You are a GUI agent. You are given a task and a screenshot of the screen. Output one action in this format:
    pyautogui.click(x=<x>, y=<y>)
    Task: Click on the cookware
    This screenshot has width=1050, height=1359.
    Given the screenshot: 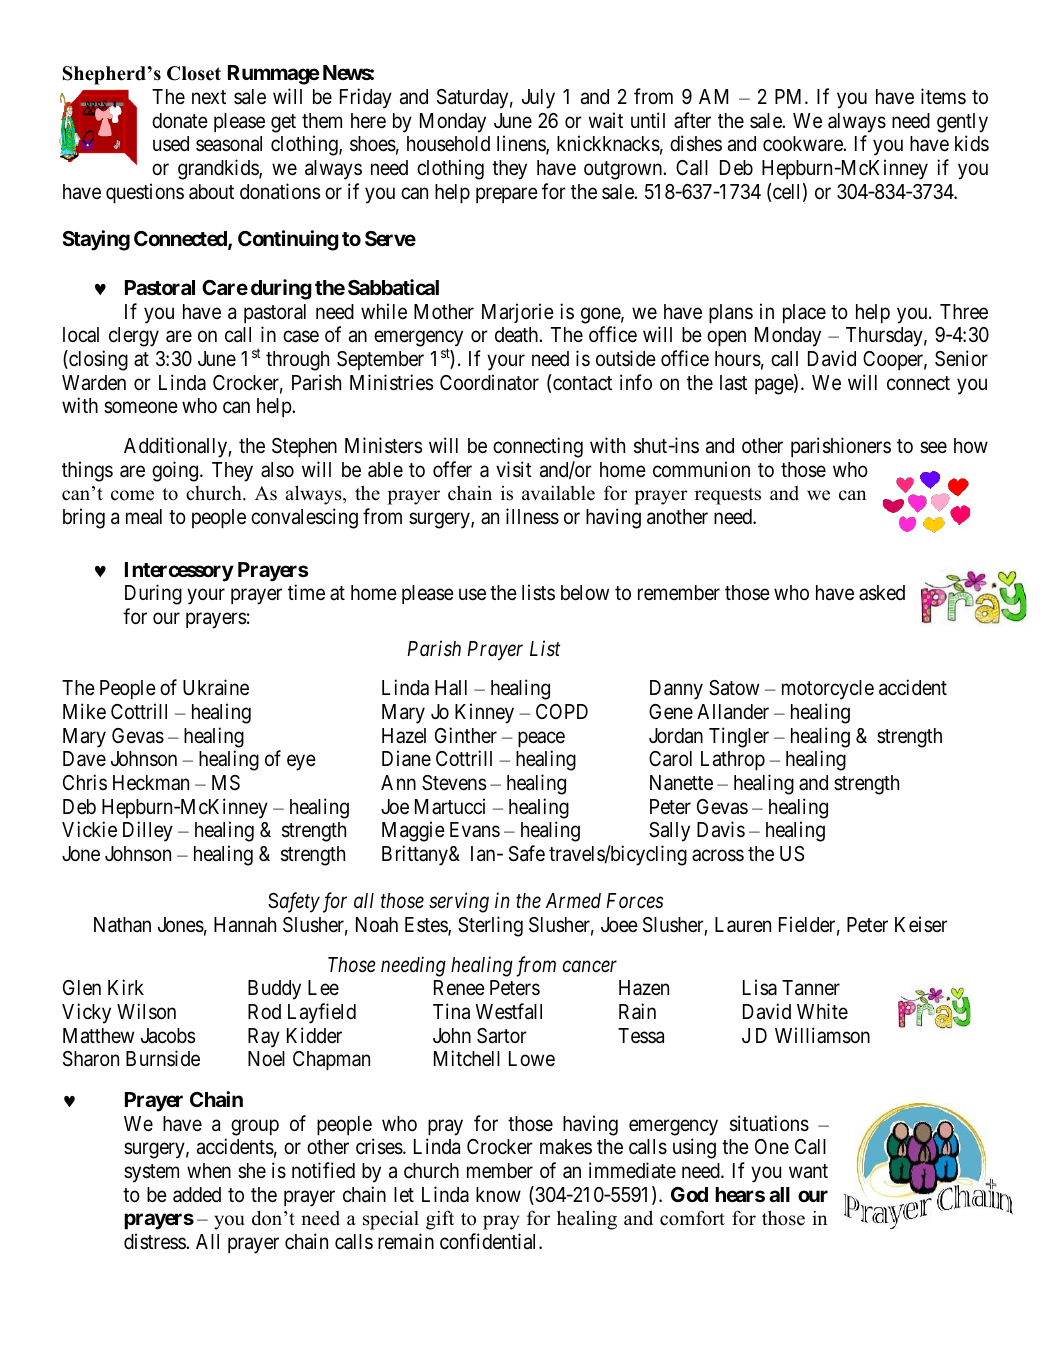 What is the action you would take?
    pyautogui.click(x=804, y=144)
